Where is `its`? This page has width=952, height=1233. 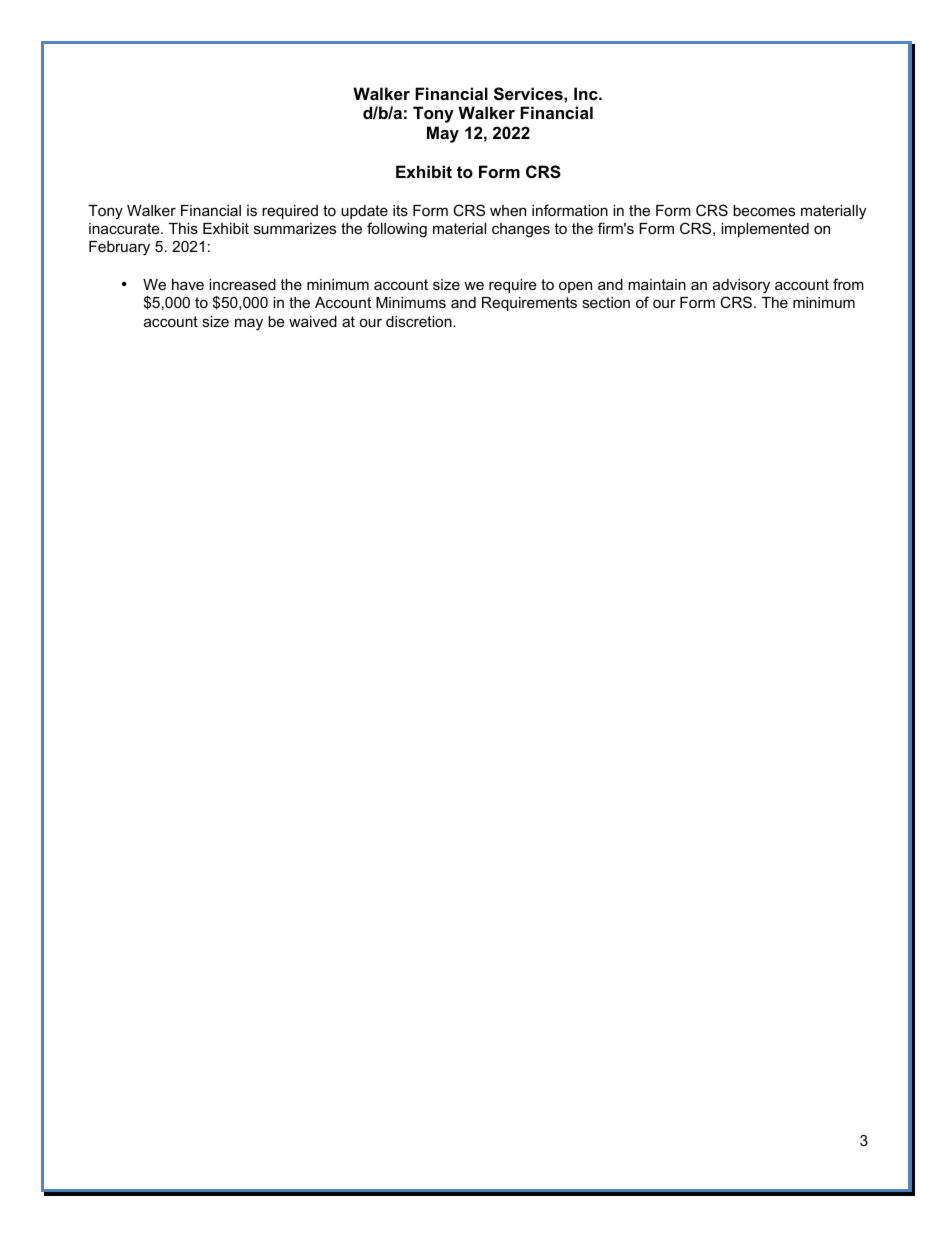
its is located at coordinates (400, 210).
